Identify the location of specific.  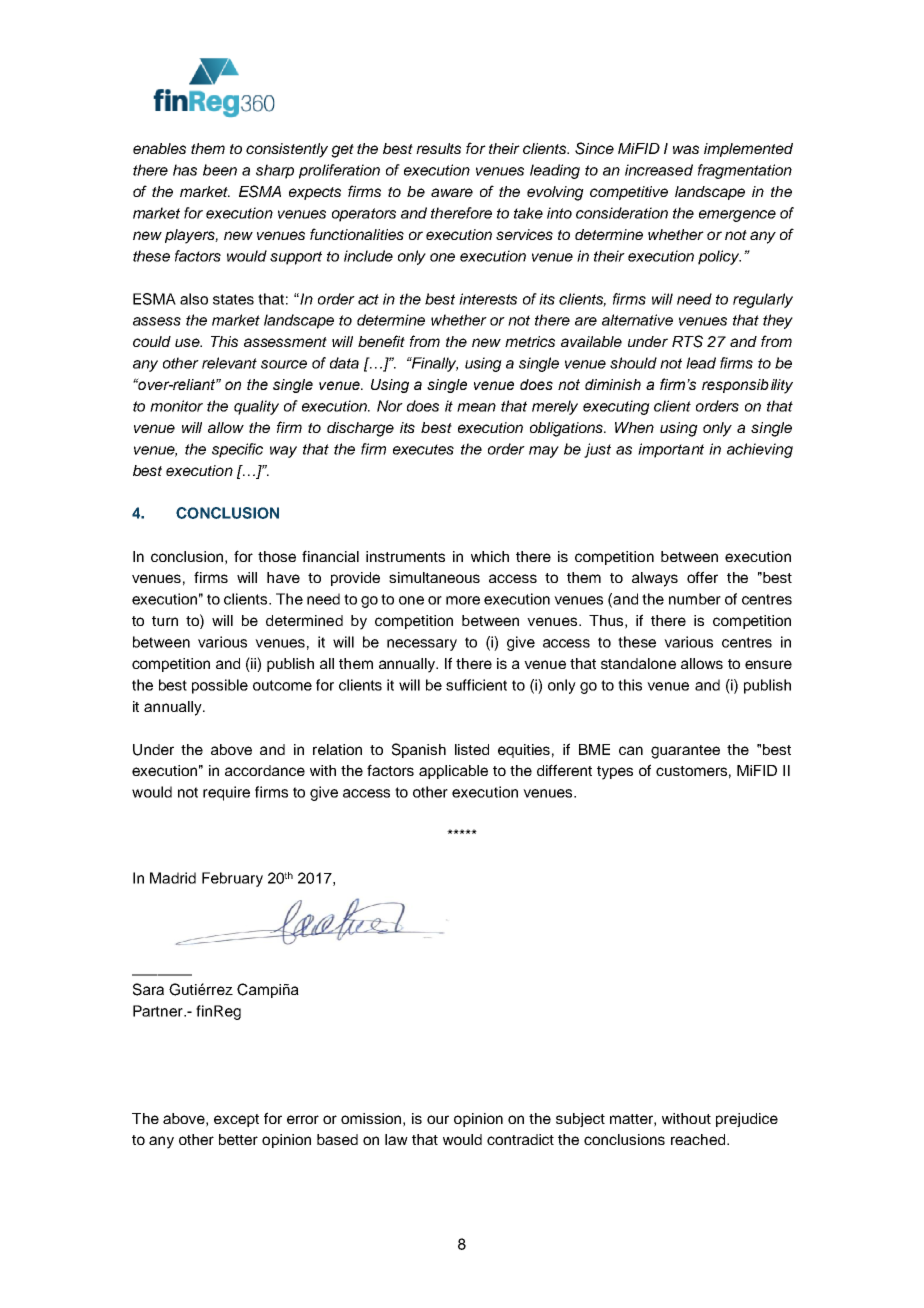
(237, 450).
